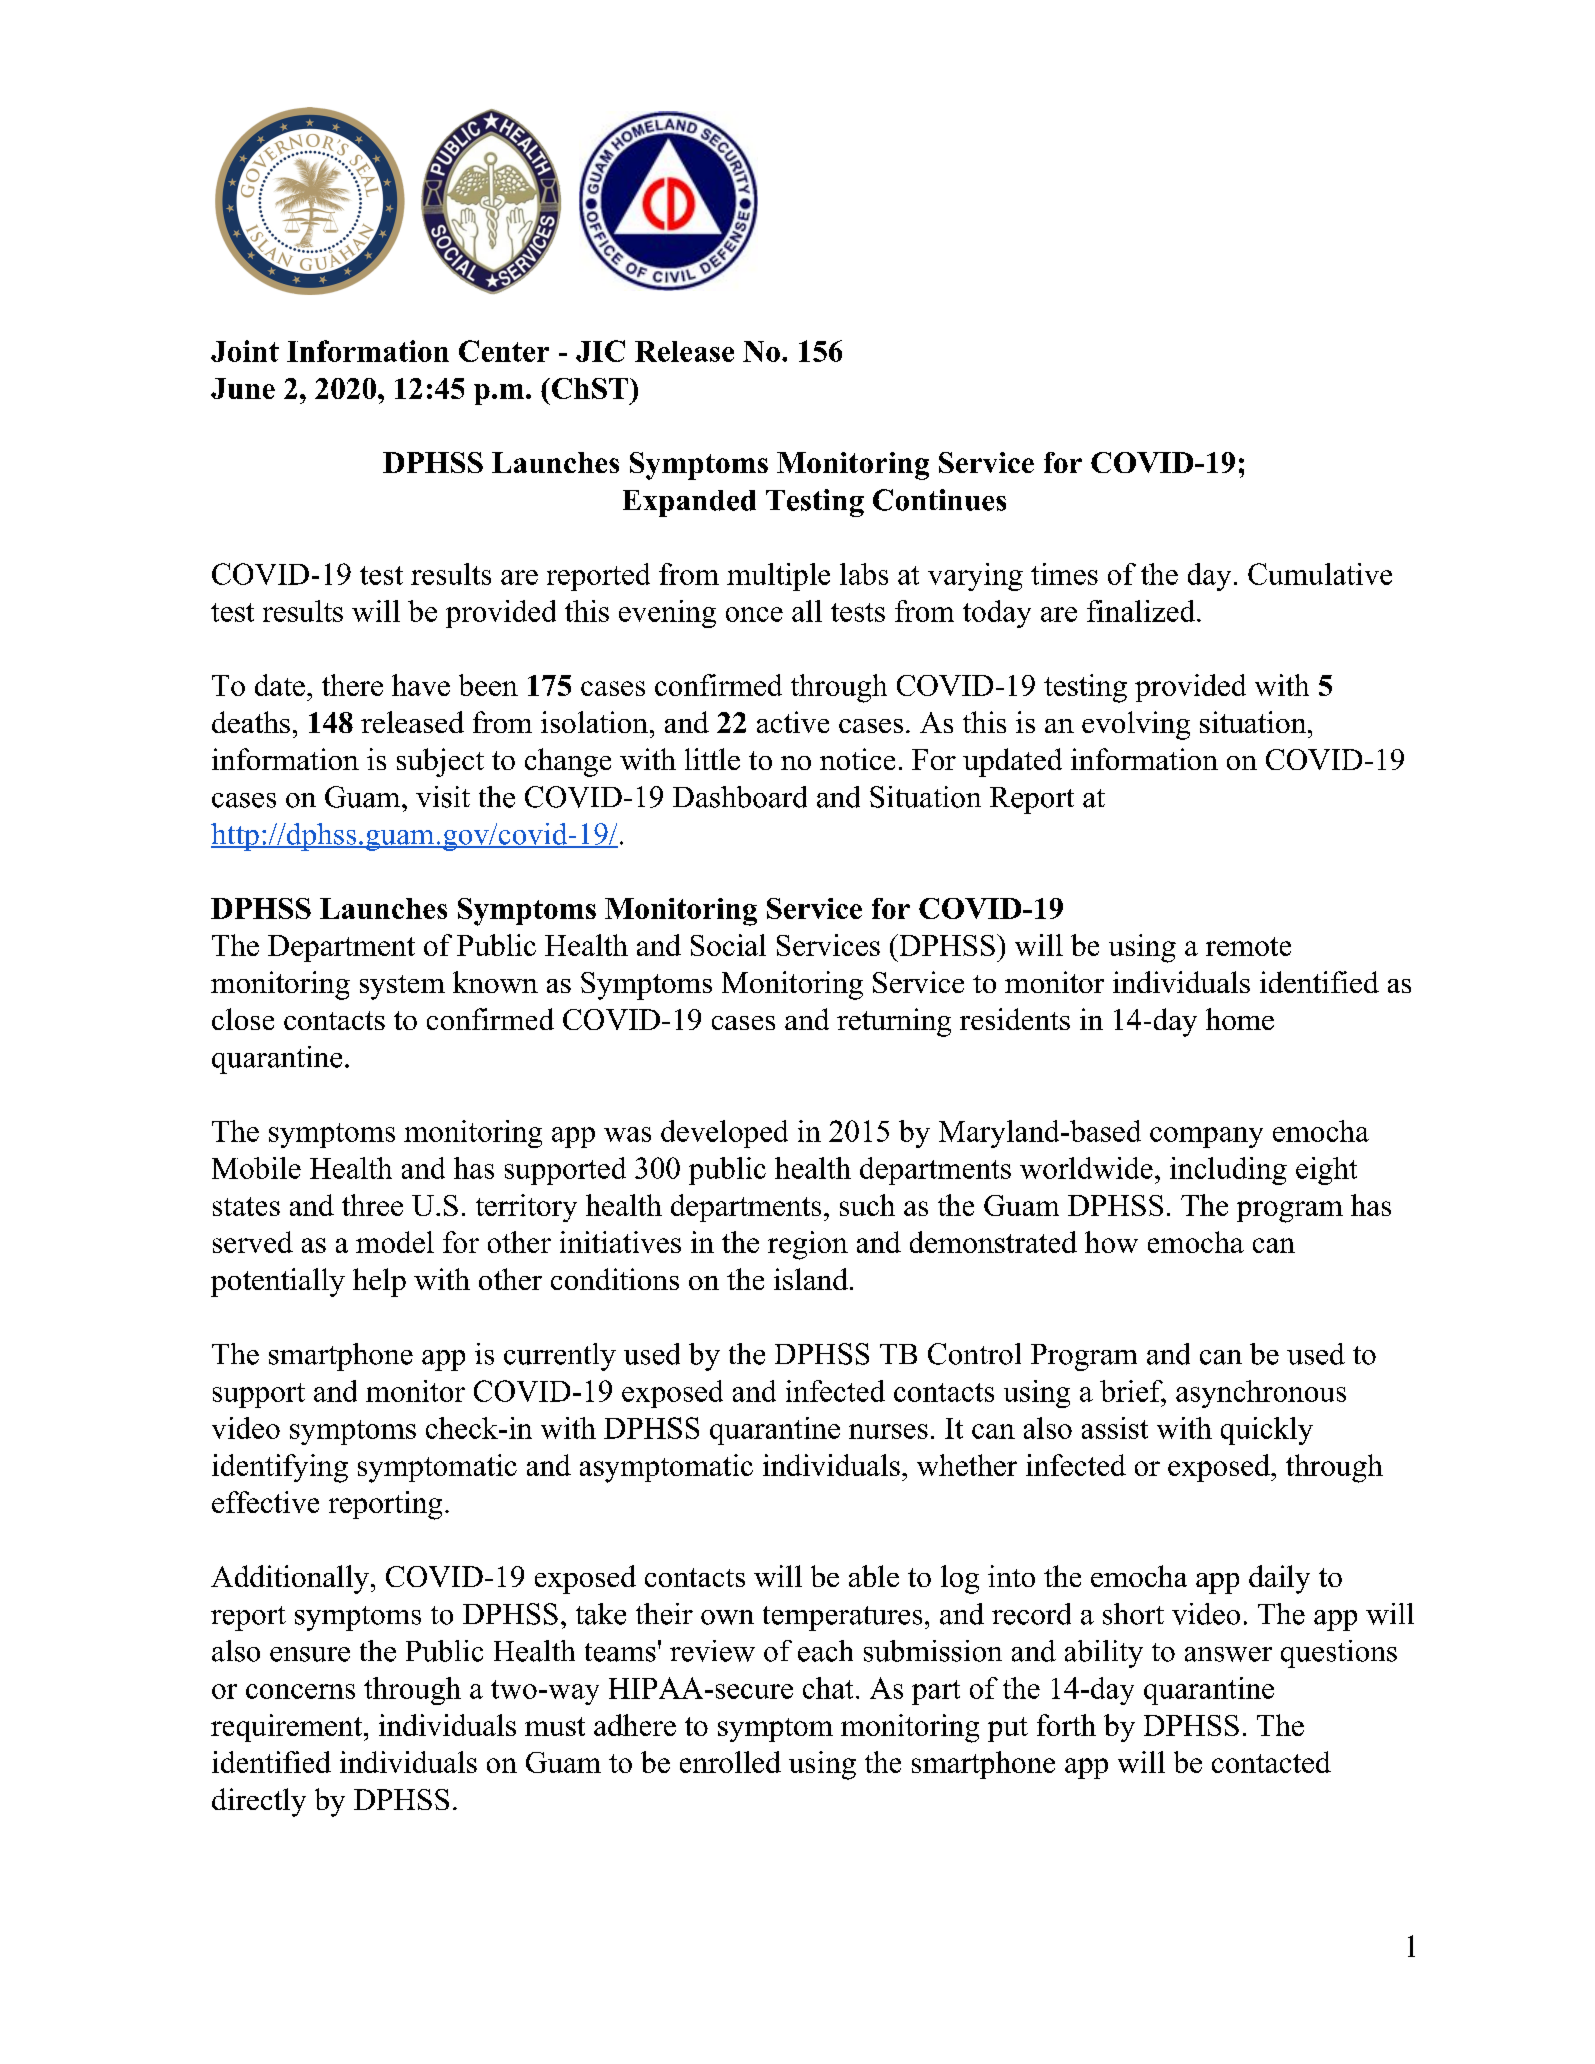 The height and width of the screenshot is (2064, 1595). What do you see at coordinates (402, 987) in the screenshot?
I see `system` at bounding box center [402, 987].
